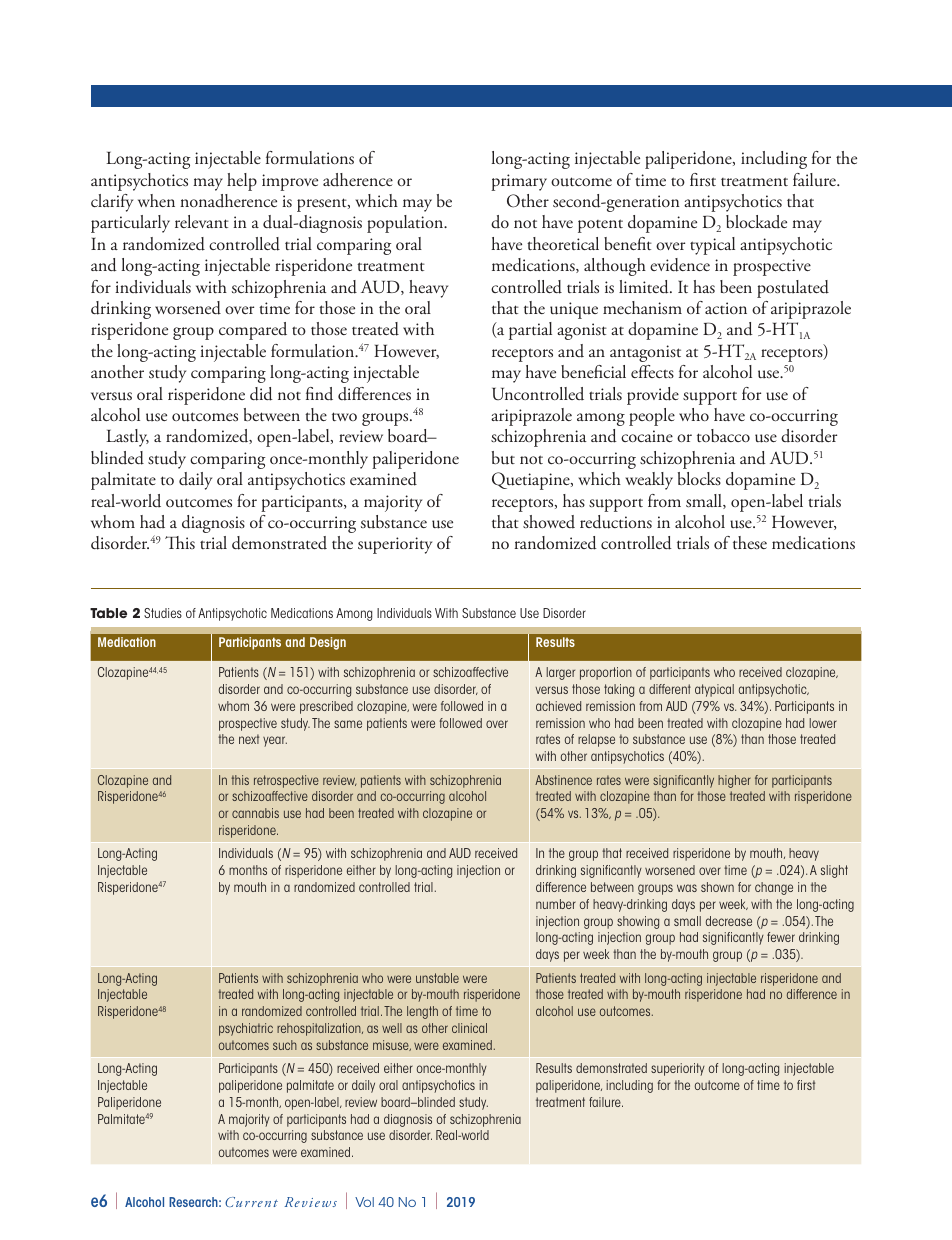 The width and height of the screenshot is (952, 1240). I want to click on next, so click(249, 739).
